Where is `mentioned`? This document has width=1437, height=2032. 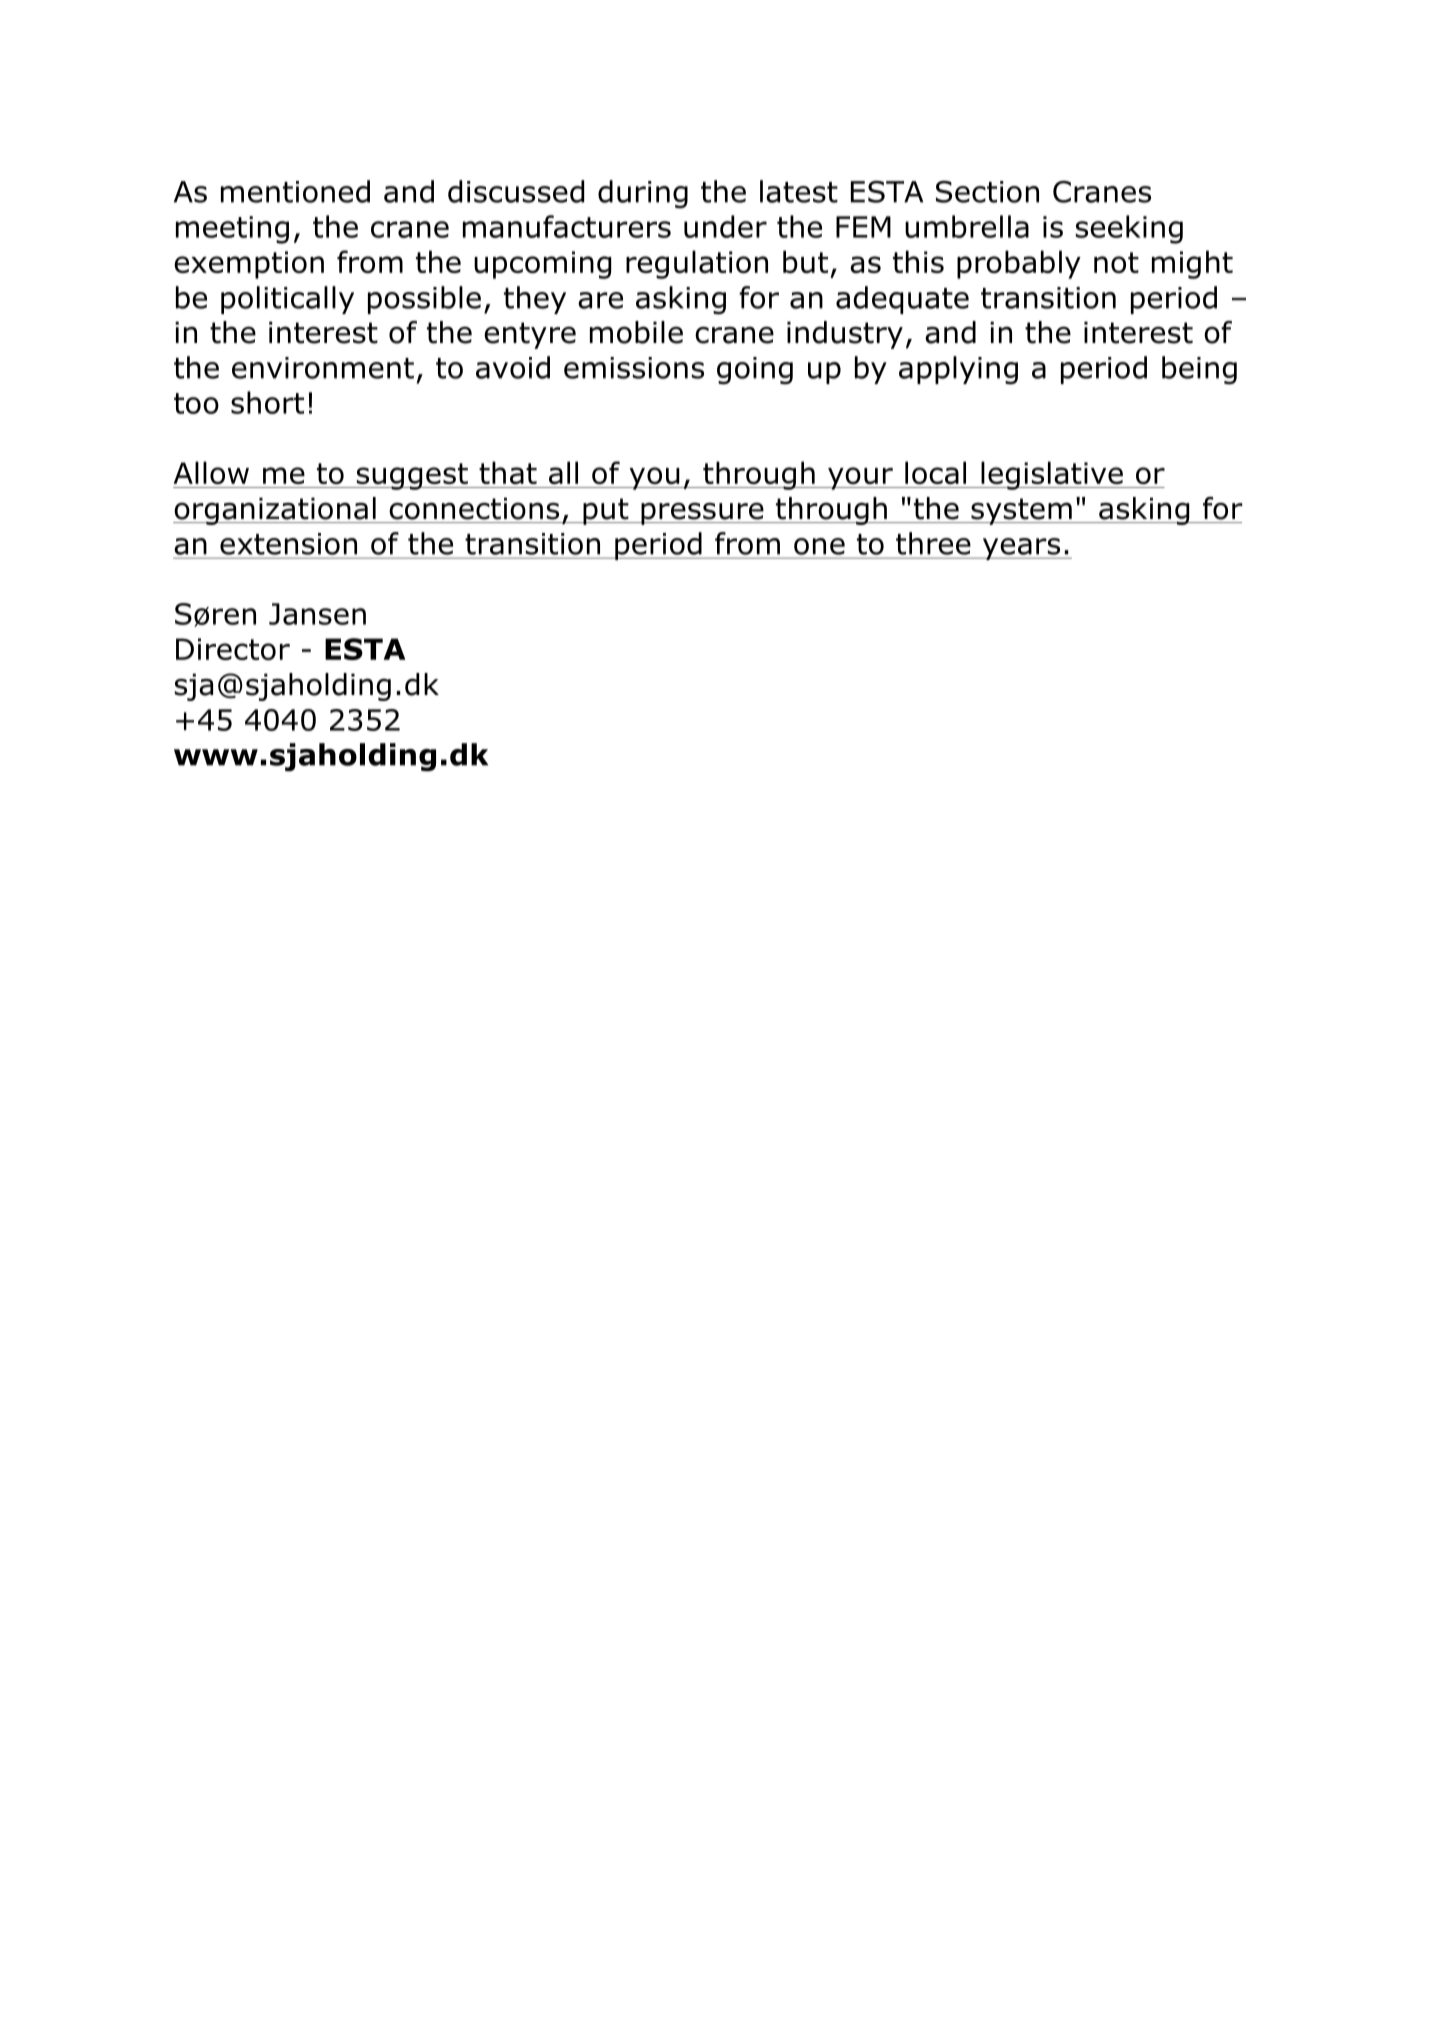 mentioned is located at coordinates (295, 191).
